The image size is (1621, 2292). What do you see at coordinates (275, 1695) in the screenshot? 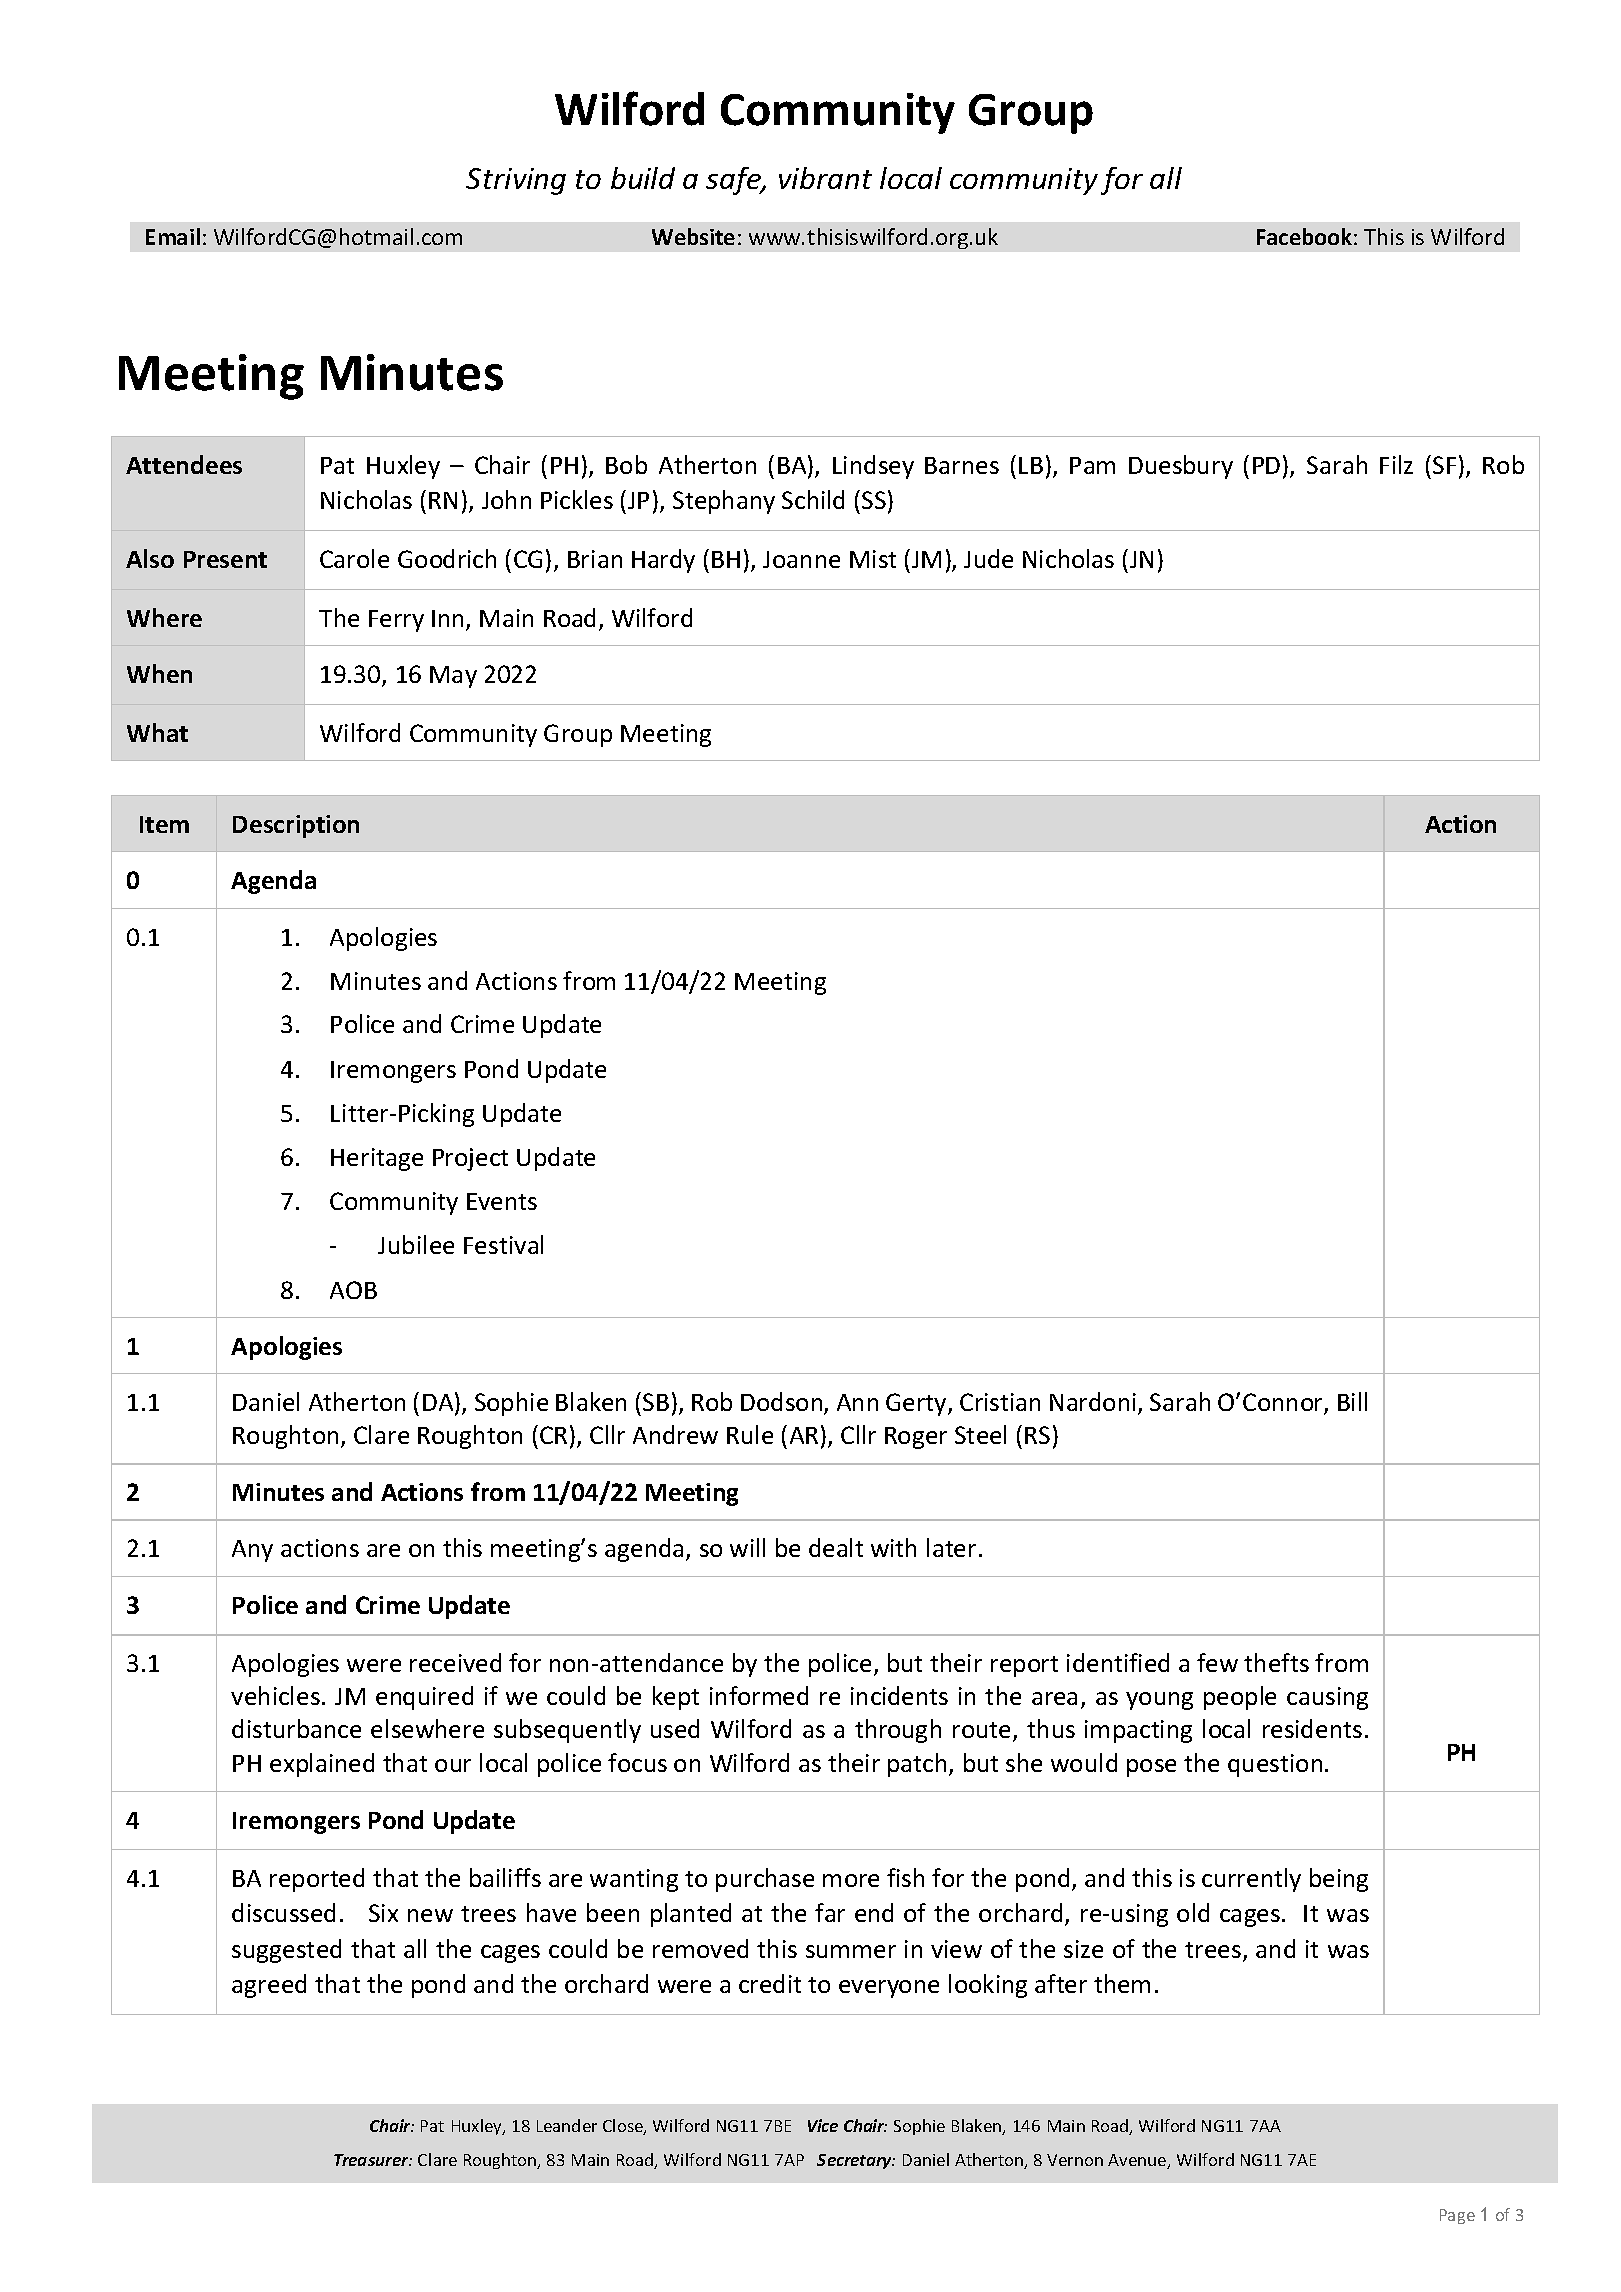
I see `vehicles` at bounding box center [275, 1695].
